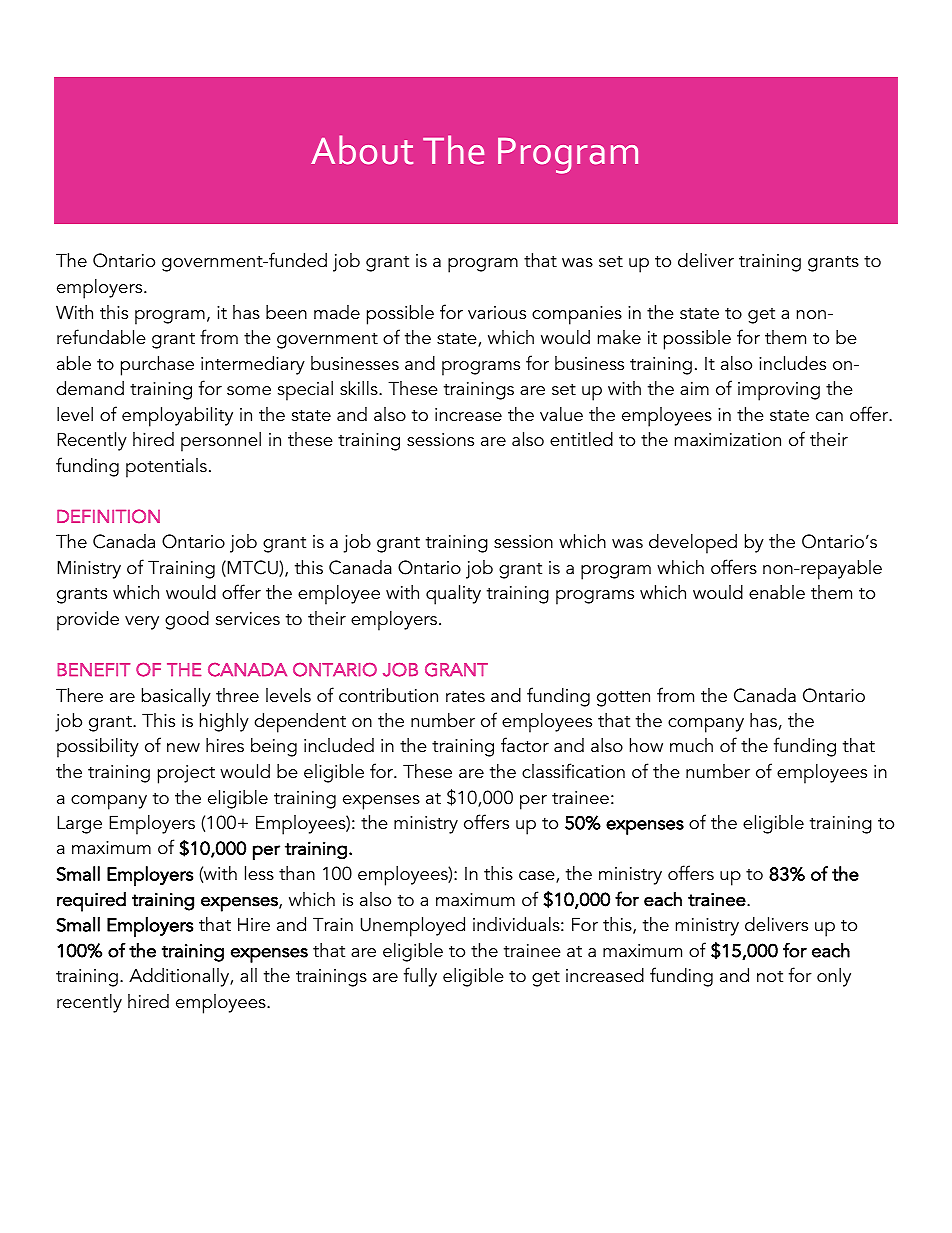 The height and width of the page is (1233, 952). I want to click on quality, so click(453, 595).
